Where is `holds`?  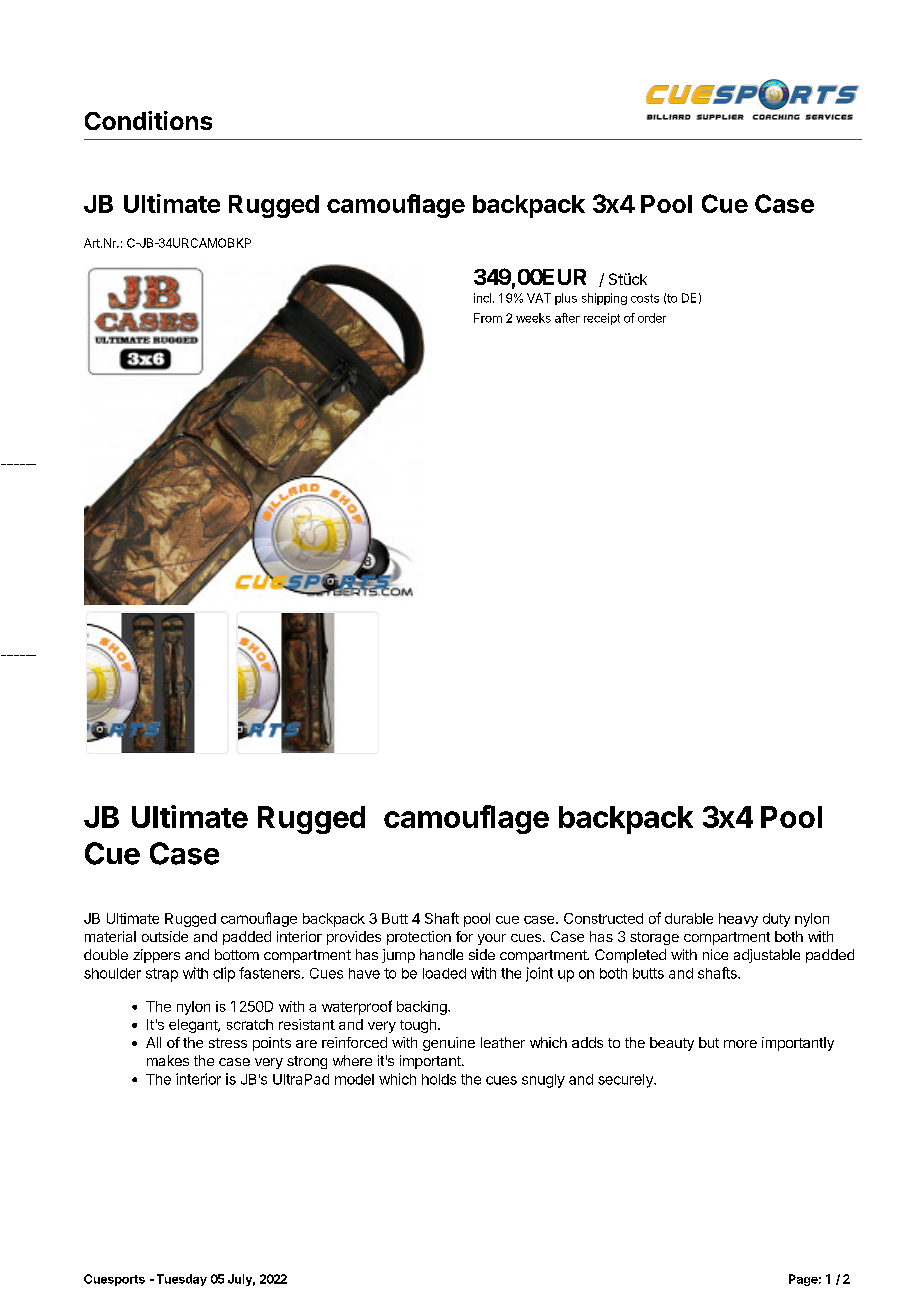
holds is located at coordinates (439, 1079).
